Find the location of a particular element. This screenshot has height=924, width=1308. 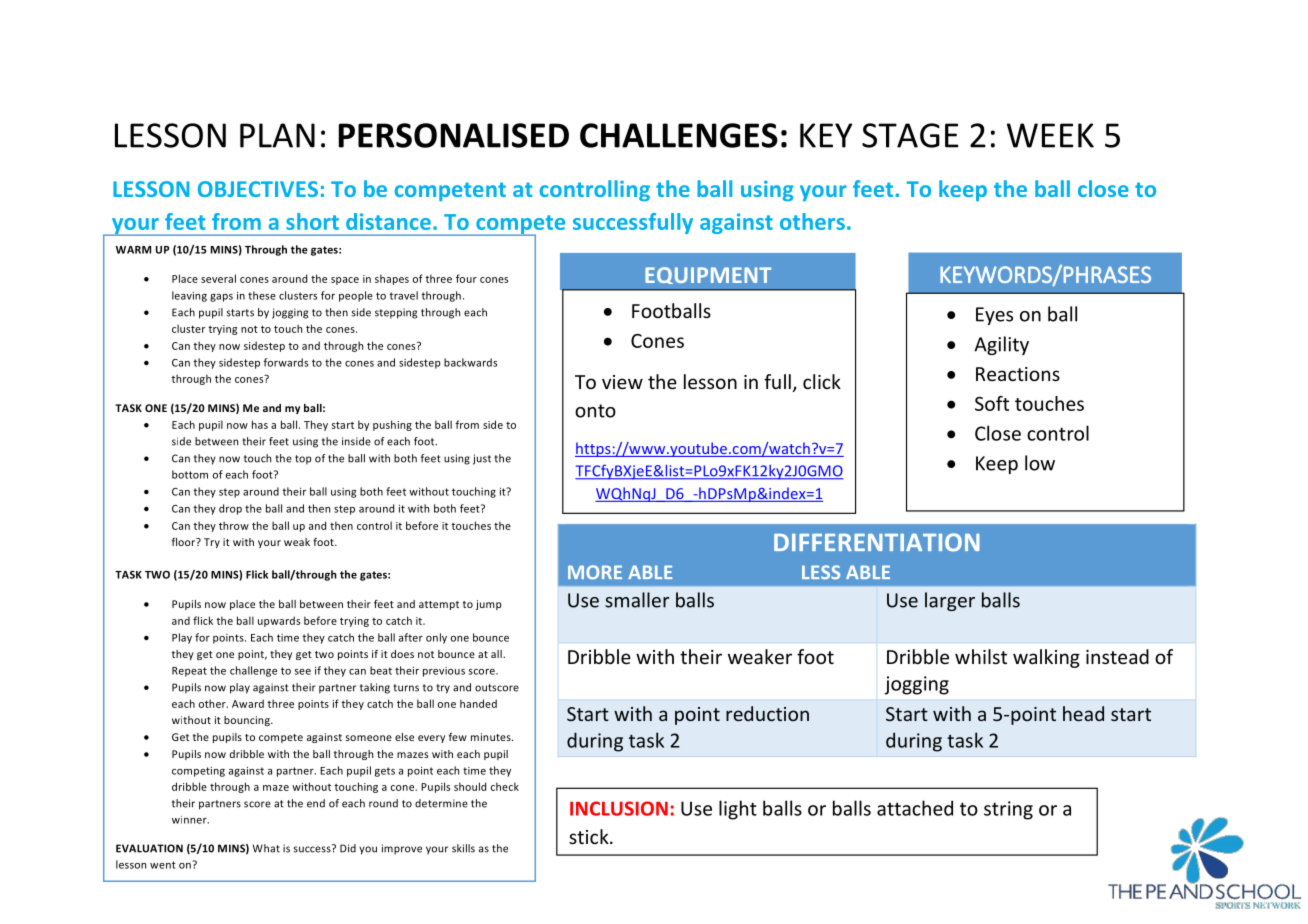

EQUIPMENT is located at coordinates (708, 275).
